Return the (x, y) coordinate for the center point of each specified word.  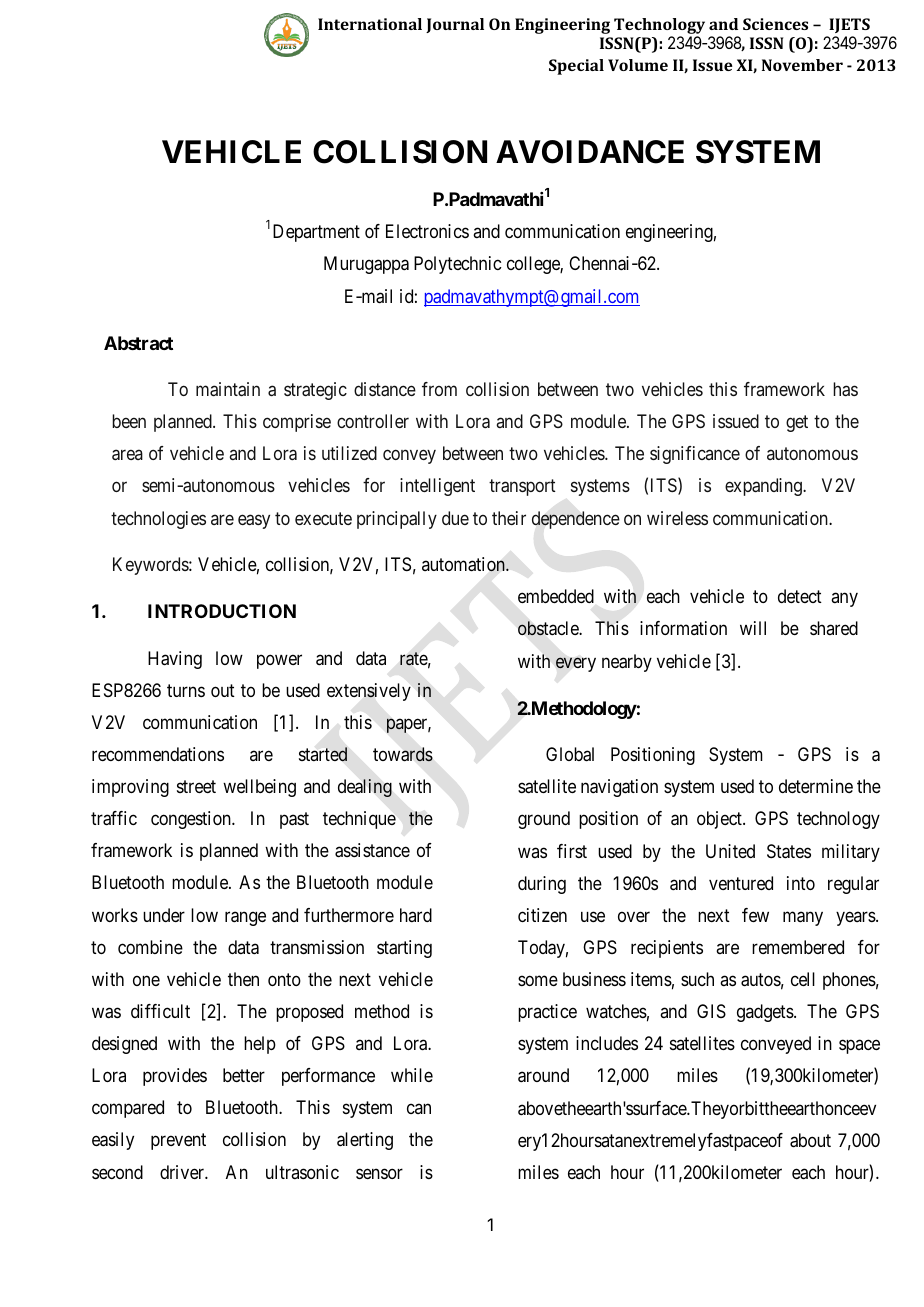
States (789, 851)
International (370, 24)
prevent (178, 1142)
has (845, 389)
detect (800, 596)
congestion (192, 820)
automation (464, 564)
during (542, 885)
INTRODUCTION (222, 611)
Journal (455, 25)
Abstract (138, 343)
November (802, 65)
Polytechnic (457, 265)
